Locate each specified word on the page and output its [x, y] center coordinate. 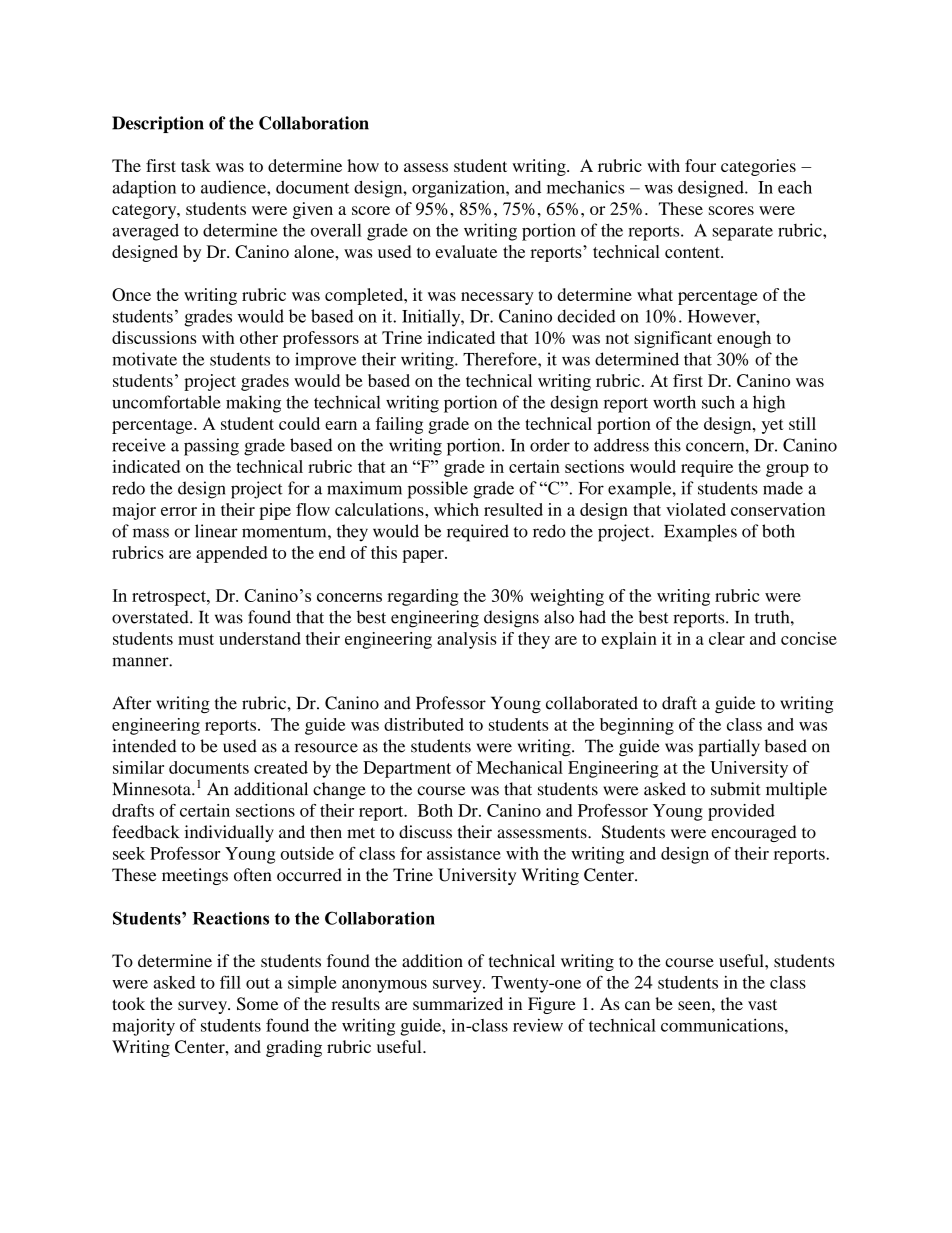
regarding [423, 597]
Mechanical [519, 767]
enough [744, 339]
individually [229, 833]
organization [459, 189]
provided [741, 812]
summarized [458, 1003]
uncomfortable [166, 402]
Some [257, 1004]
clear [727, 638]
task [196, 165]
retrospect [170, 598]
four [700, 165]
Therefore [501, 359]
